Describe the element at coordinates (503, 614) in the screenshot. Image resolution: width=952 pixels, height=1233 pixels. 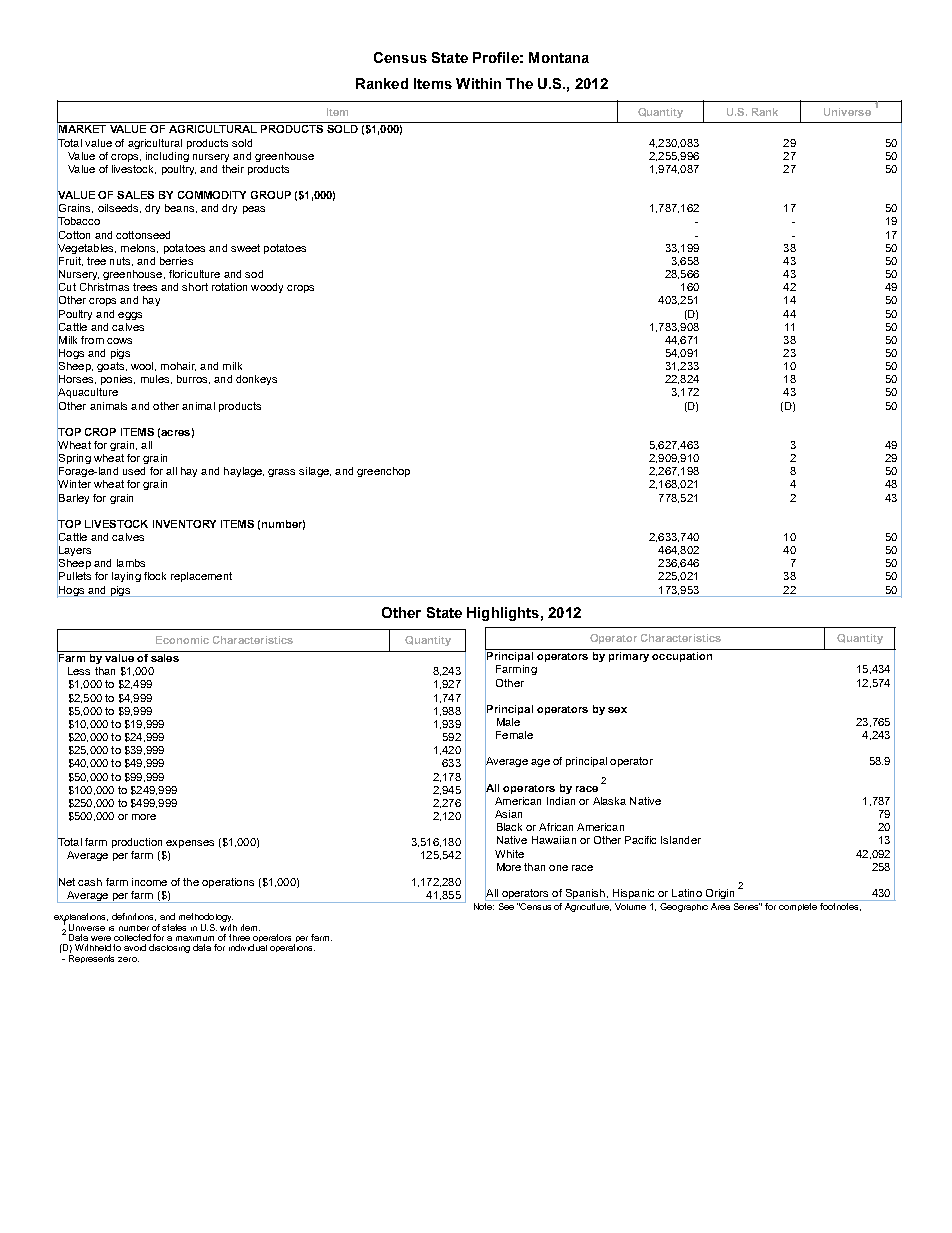
I see `Highlights` at that location.
